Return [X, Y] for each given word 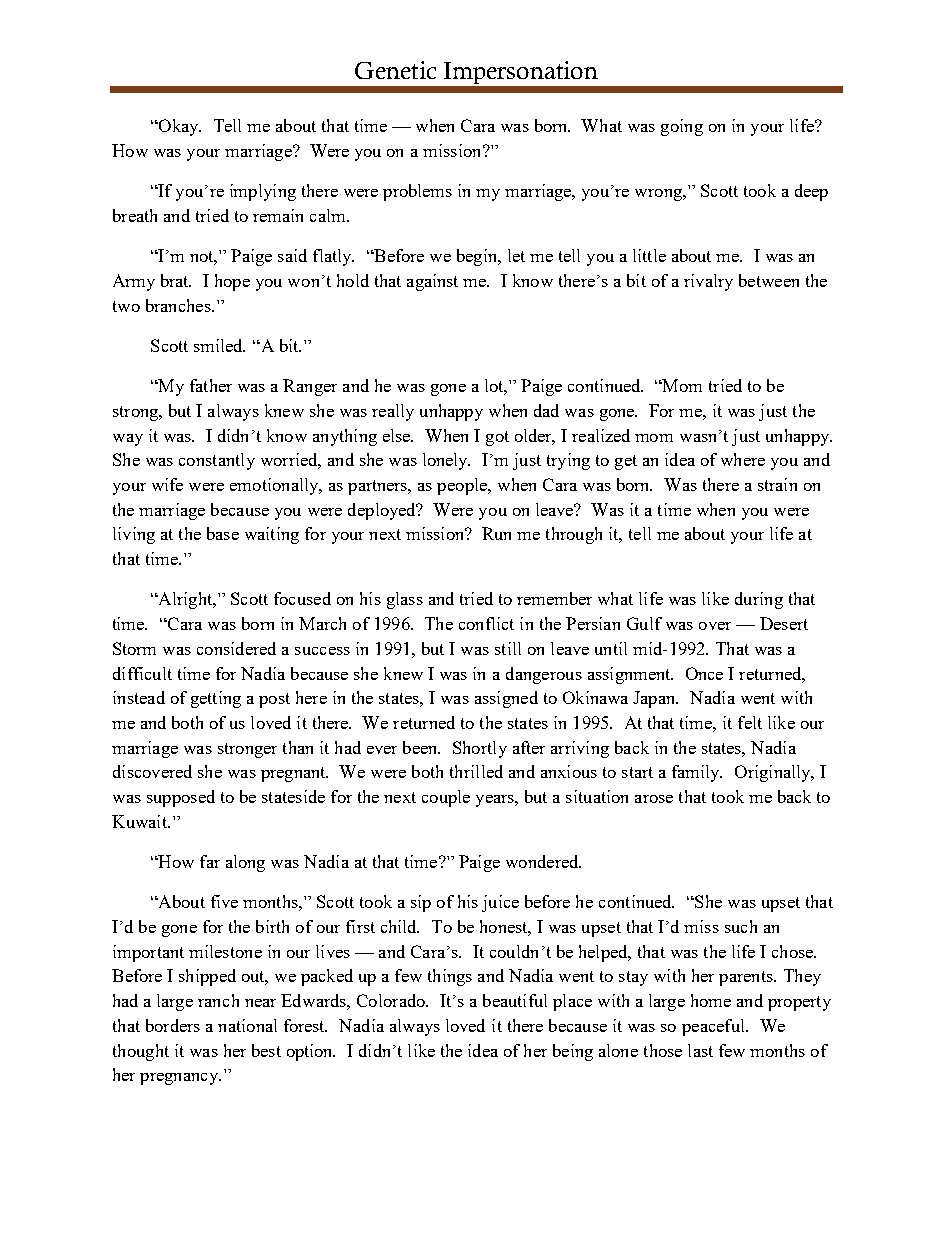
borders [173, 1025]
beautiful [515, 1000]
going [682, 127]
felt [750, 722]
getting [216, 699]
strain [777, 484]
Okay [179, 127]
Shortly [480, 749]
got [497, 438]
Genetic [395, 70]
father [211, 385]
